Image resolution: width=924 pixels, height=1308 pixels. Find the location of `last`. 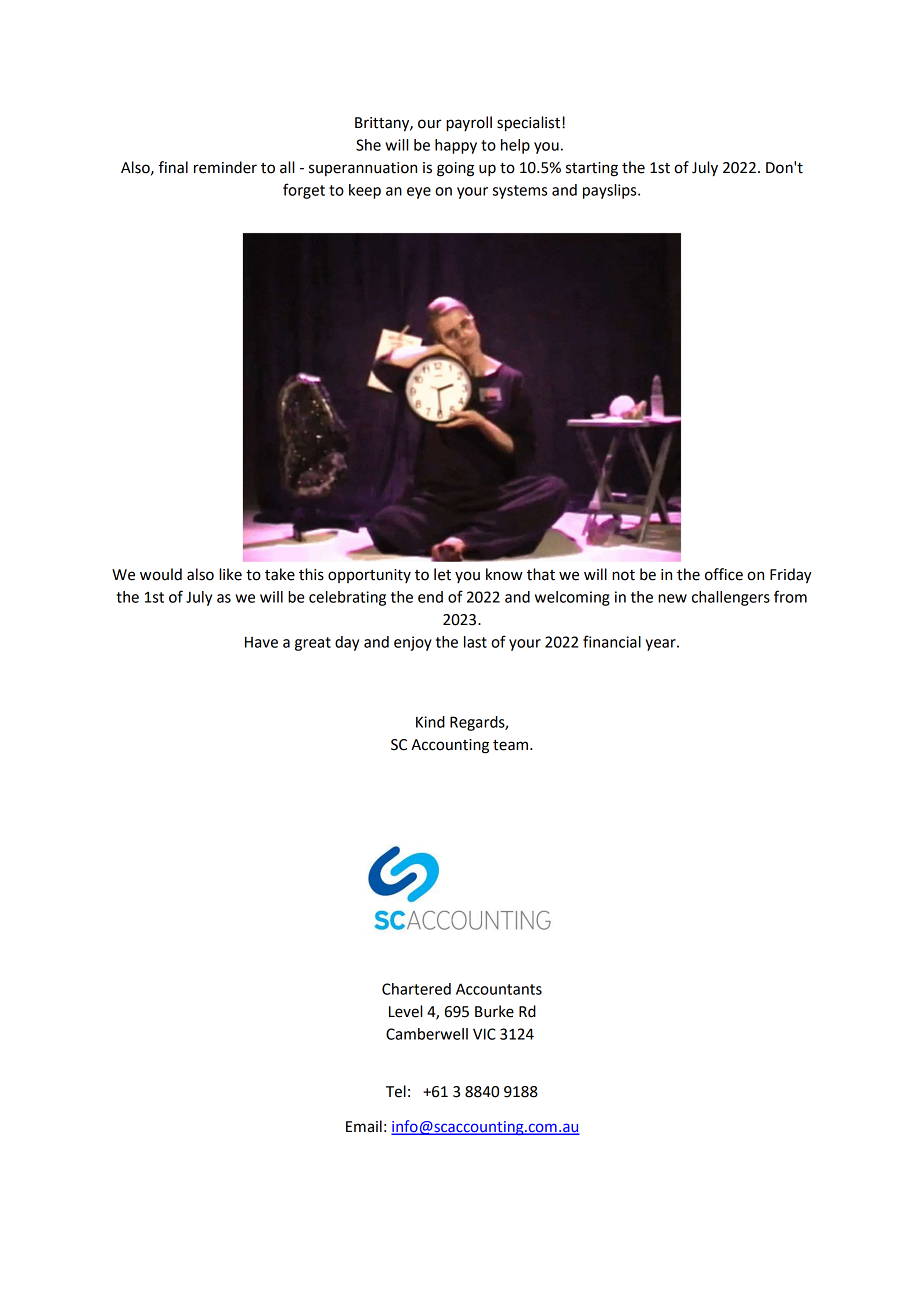

last is located at coordinates (475, 642).
